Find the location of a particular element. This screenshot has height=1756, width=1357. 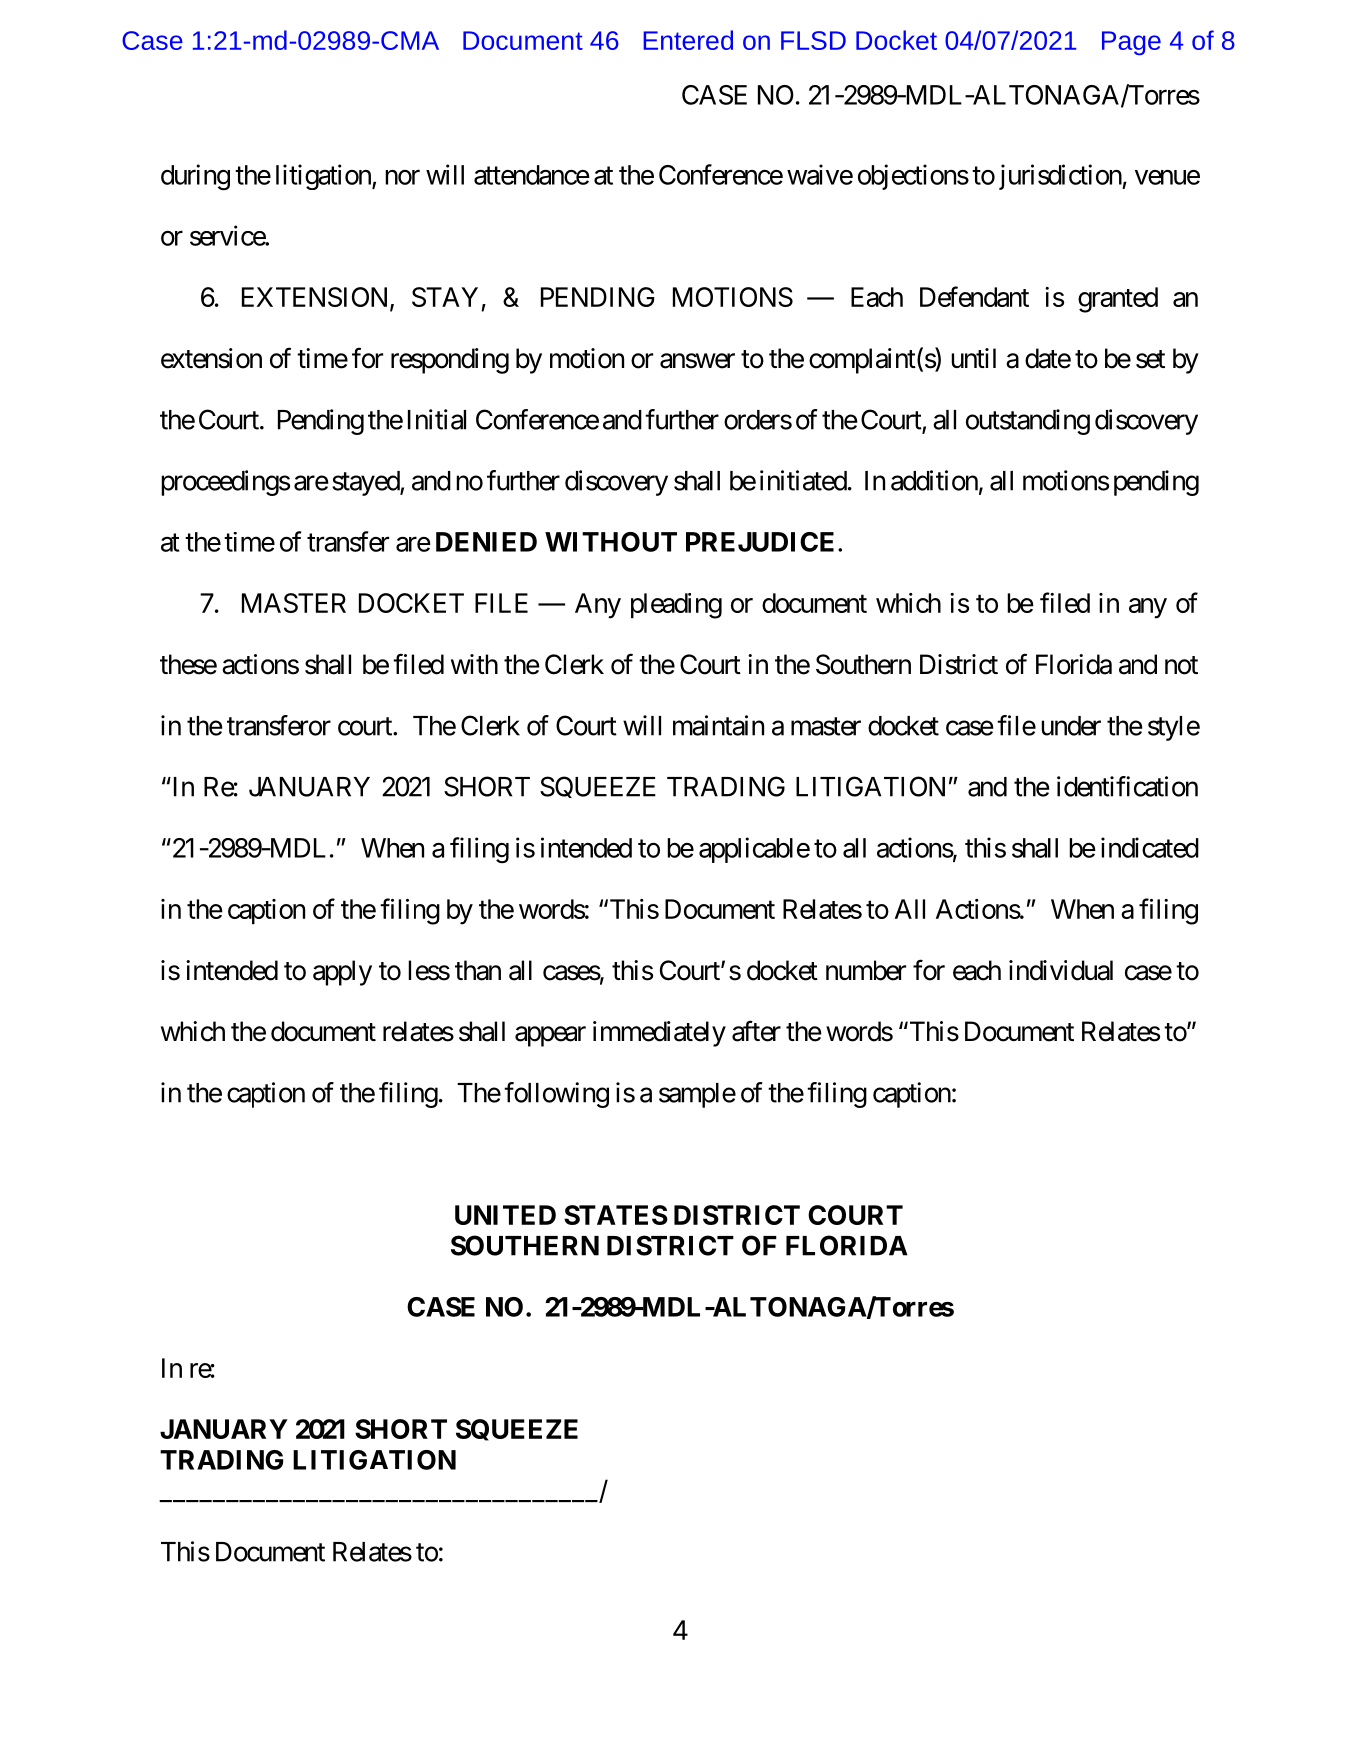

UNITED is located at coordinates (505, 1215).
